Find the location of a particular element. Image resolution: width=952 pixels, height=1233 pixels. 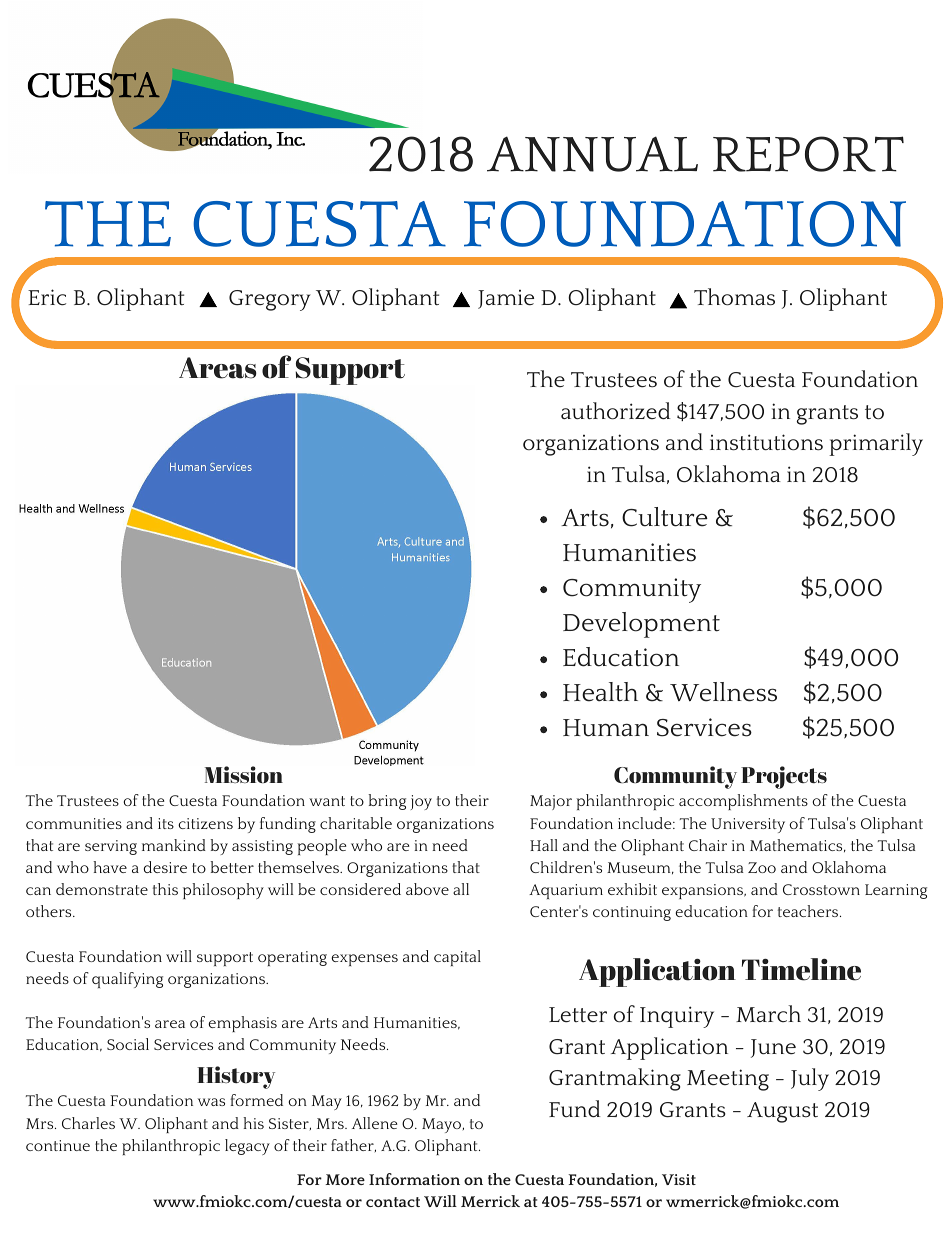

Zoo is located at coordinates (762, 867).
